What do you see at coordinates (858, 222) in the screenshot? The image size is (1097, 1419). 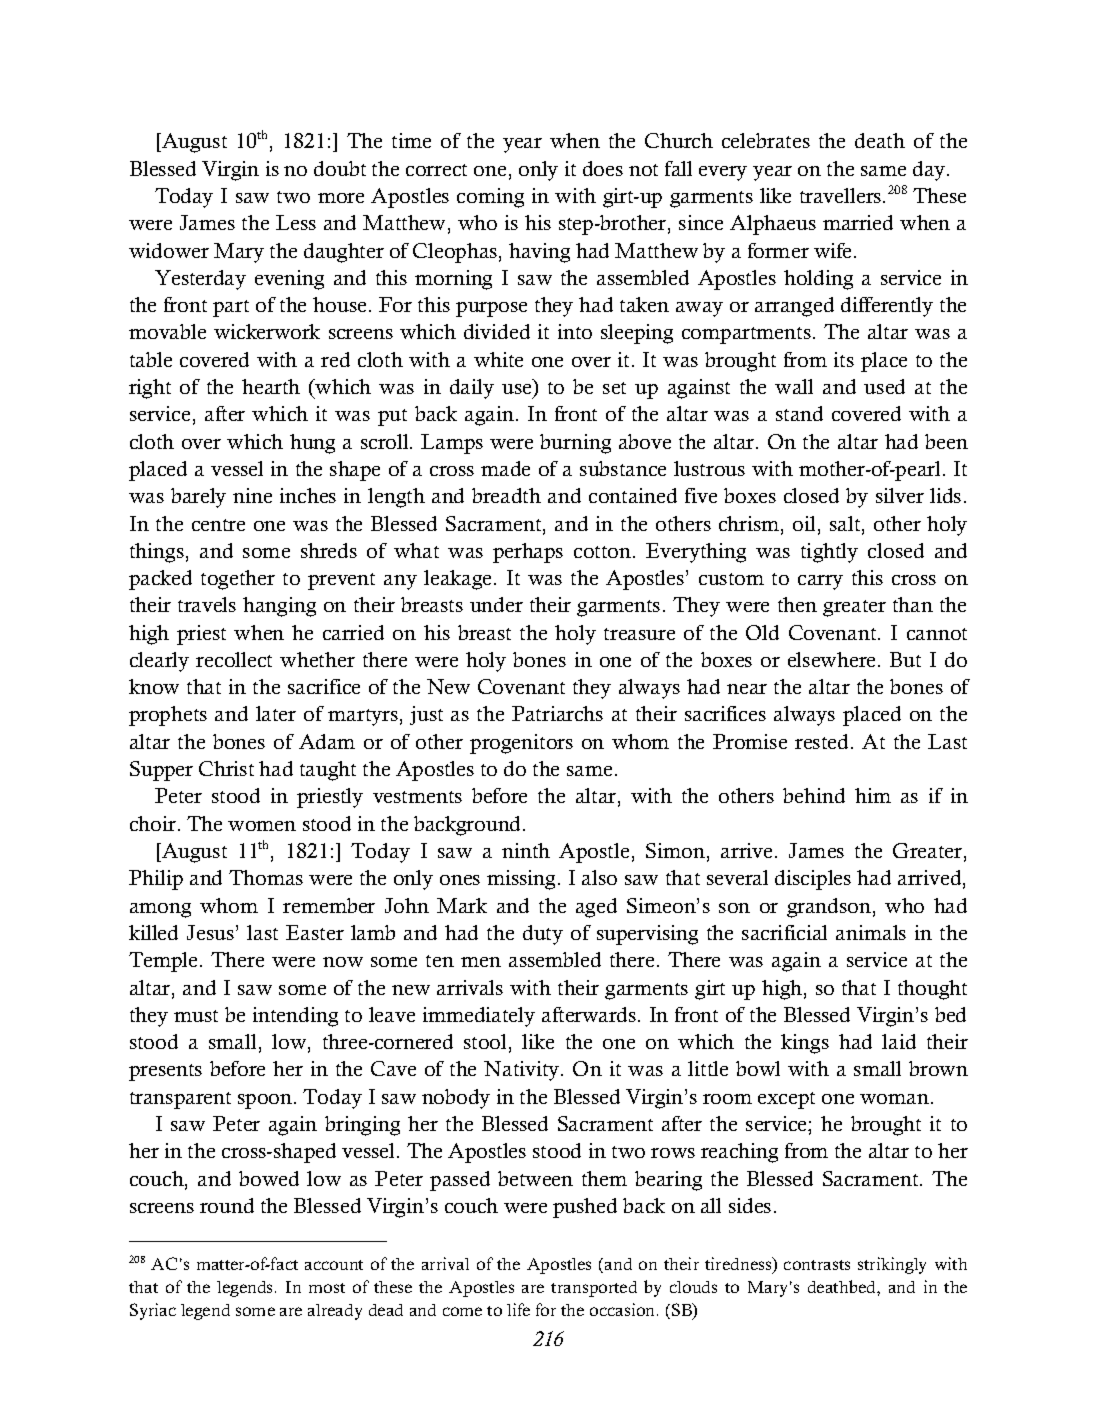 I see `married` at bounding box center [858, 222].
